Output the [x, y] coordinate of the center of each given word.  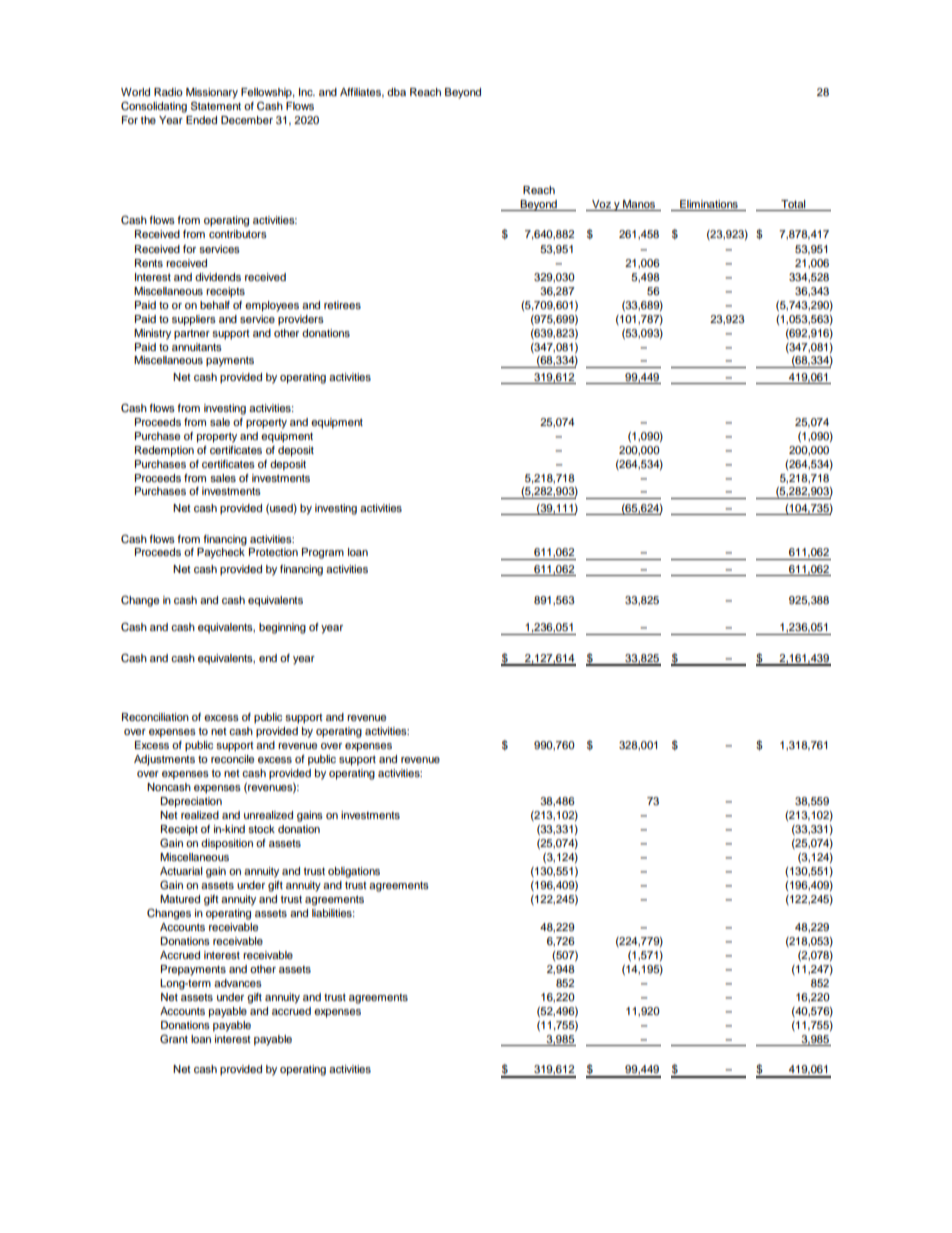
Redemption [164, 451]
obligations [354, 872]
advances [238, 983]
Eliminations [709, 204]
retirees [342, 305]
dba [396, 92]
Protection [273, 552]
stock [261, 829]
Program [323, 553]
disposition [227, 844]
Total [793, 204]
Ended [201, 120]
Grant [174, 1039]
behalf [215, 305]
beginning [282, 628]
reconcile [232, 759]
